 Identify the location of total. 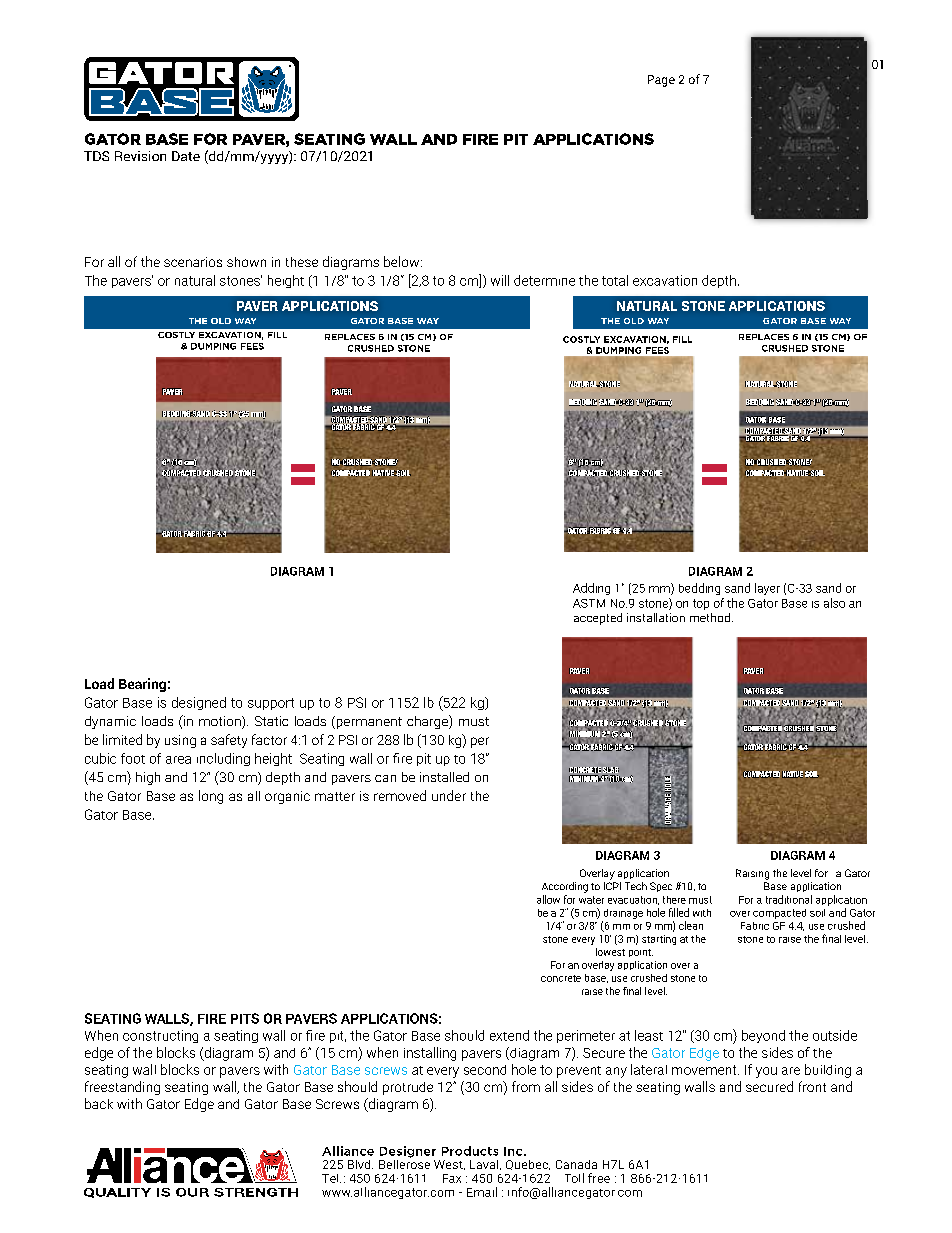
(615, 280).
